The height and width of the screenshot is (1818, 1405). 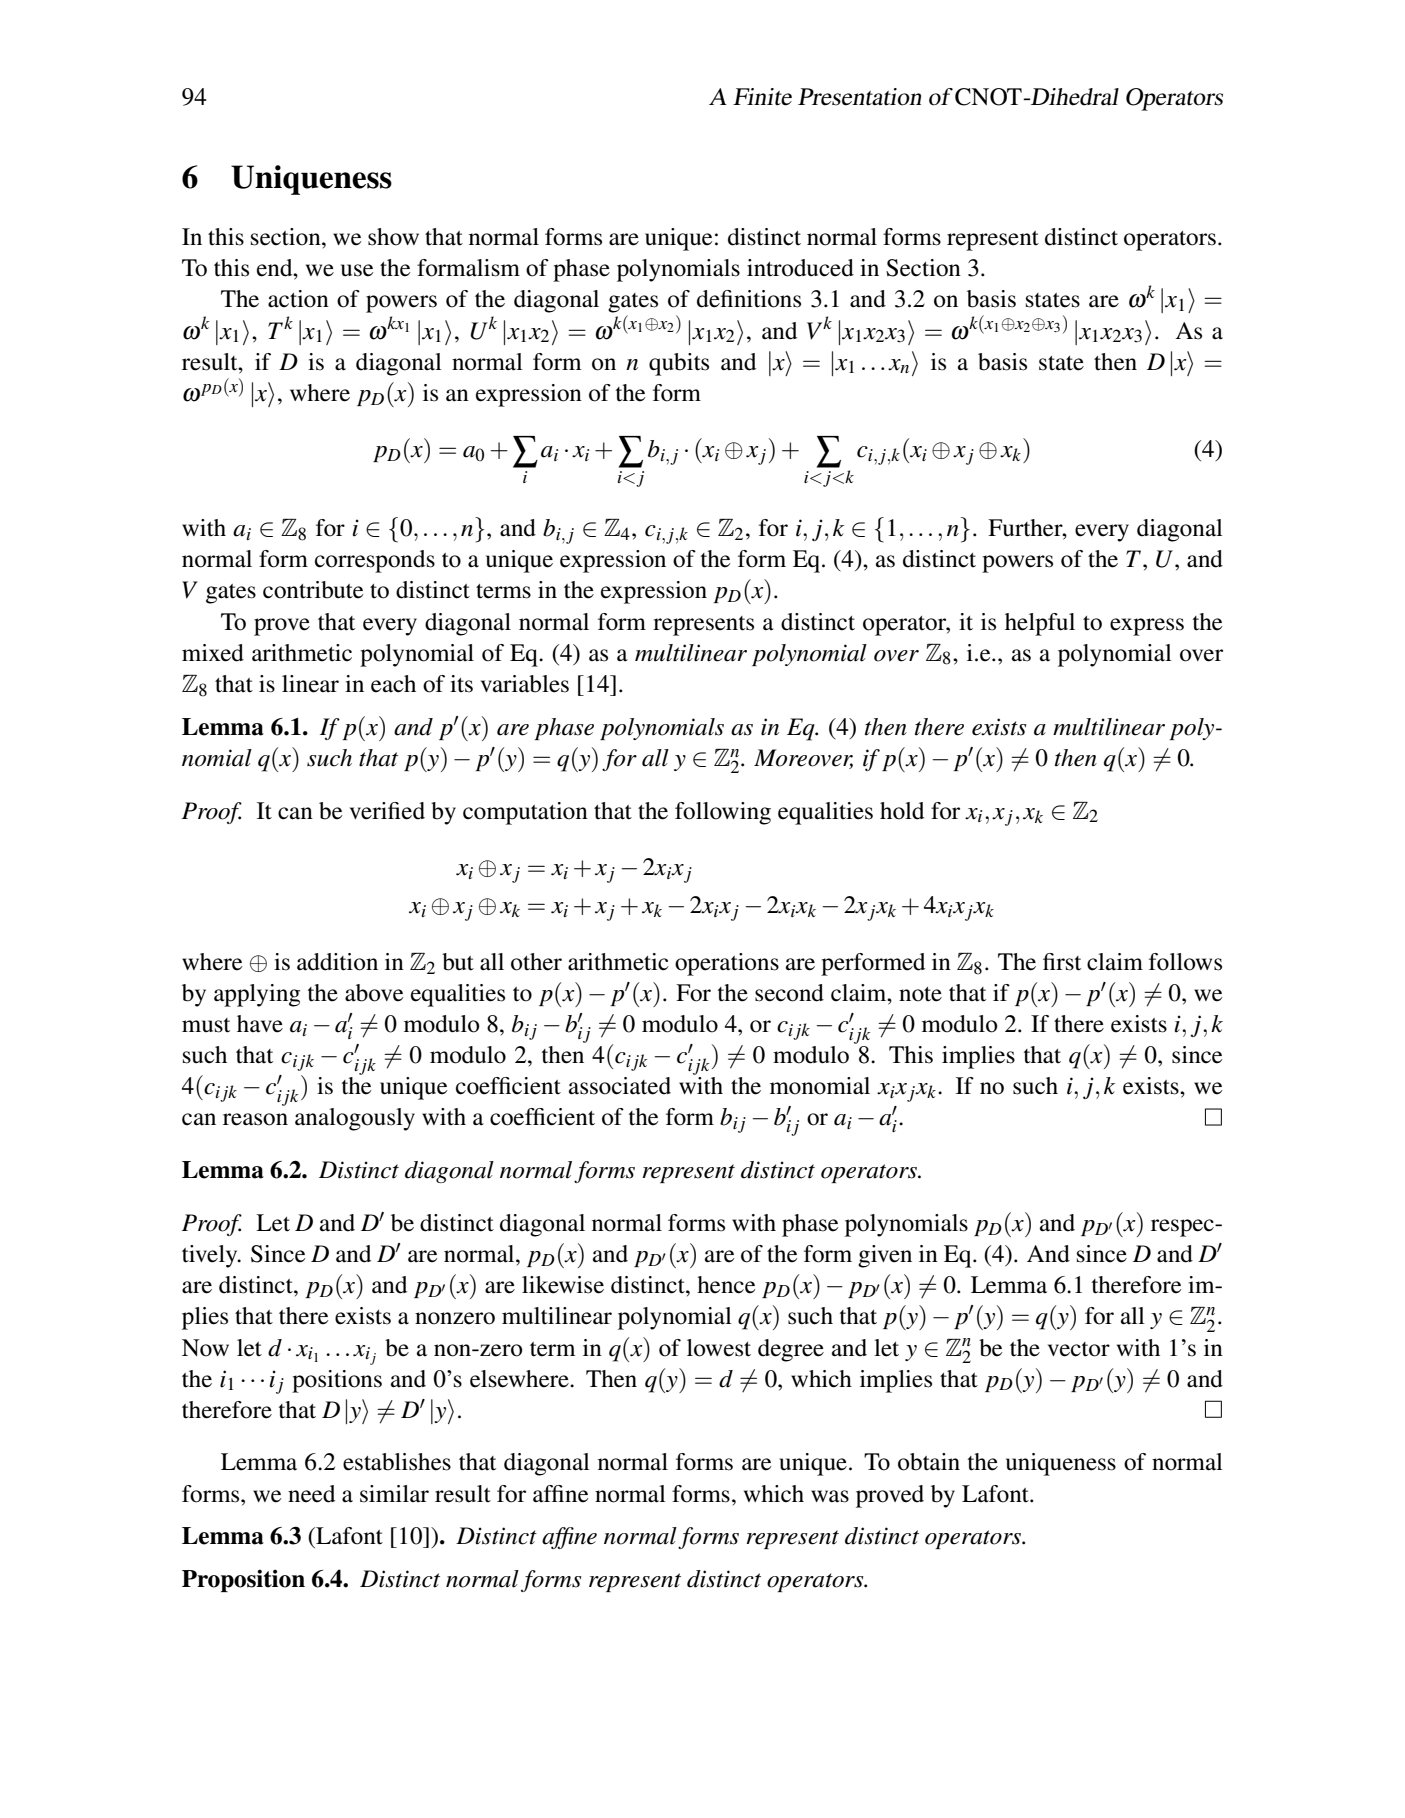 What do you see at coordinates (762, 97) in the screenshot?
I see `Finite` at bounding box center [762, 97].
